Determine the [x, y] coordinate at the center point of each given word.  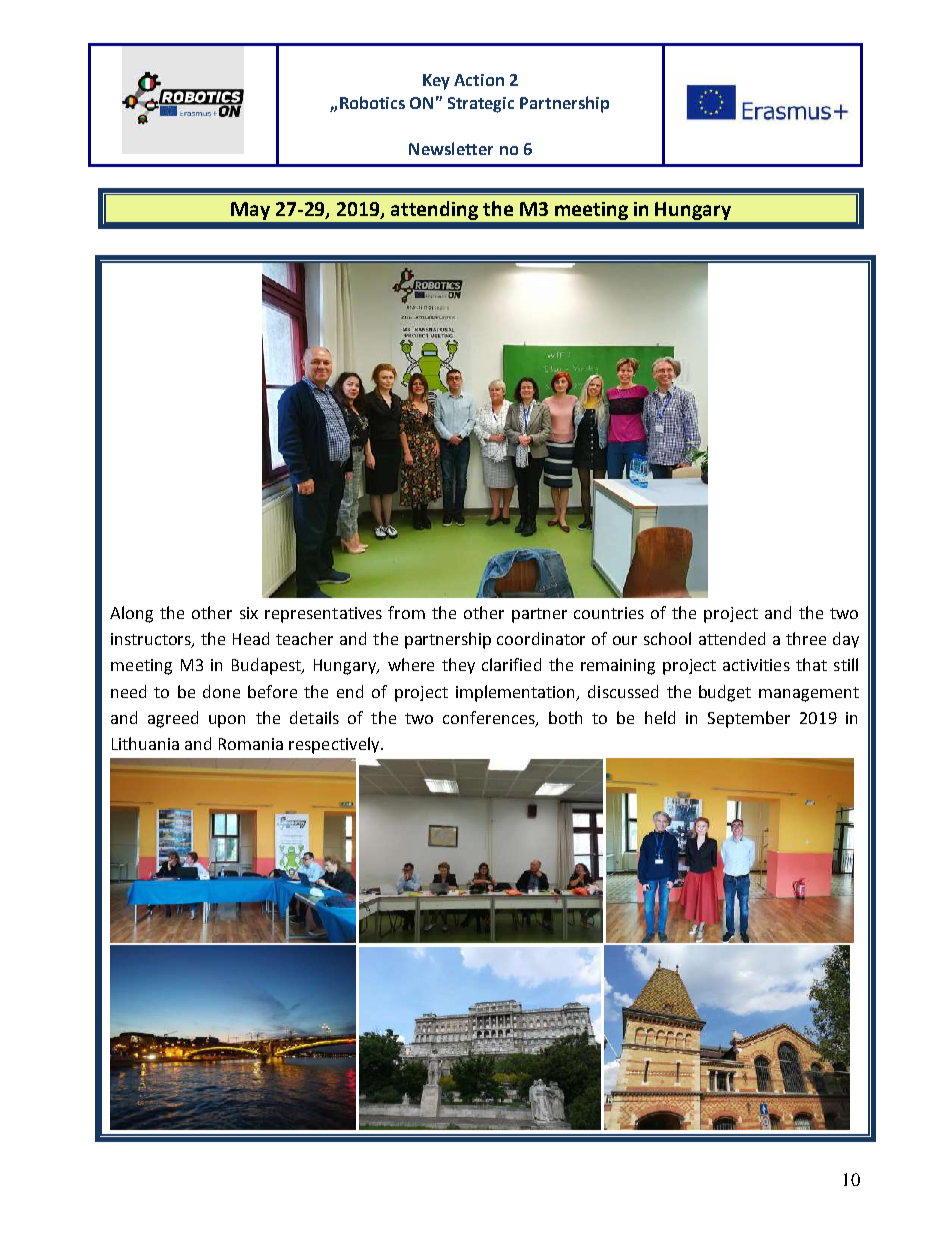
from [406, 612]
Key [436, 82]
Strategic [481, 105]
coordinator [541, 638]
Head [251, 638]
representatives [323, 615]
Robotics [372, 102]
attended [732, 638]
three [806, 638]
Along [131, 614]
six [249, 613]
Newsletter [451, 148]
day [846, 640]
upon [227, 721]
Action [479, 80]
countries [609, 613]
